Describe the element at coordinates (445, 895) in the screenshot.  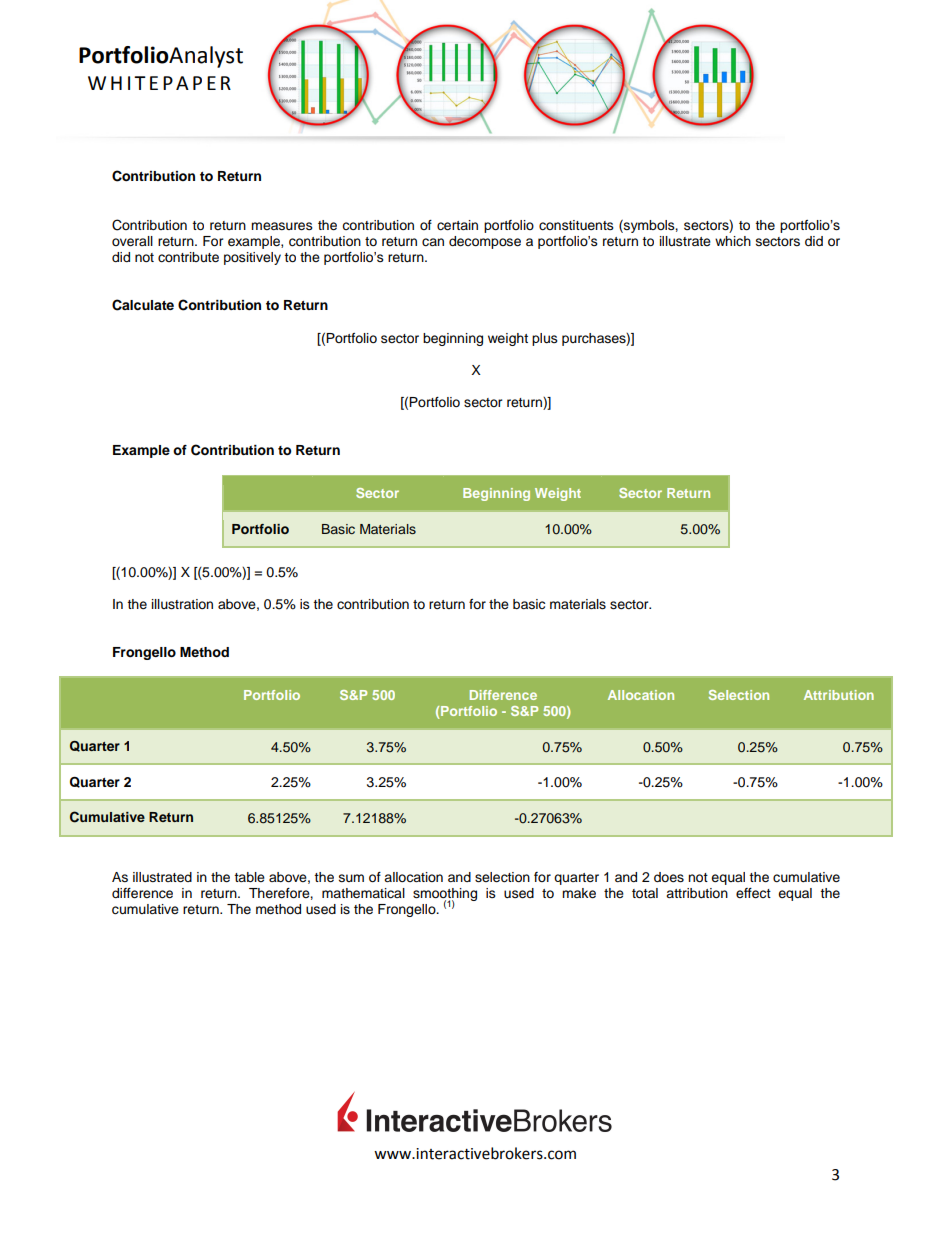
I see `smoothing` at that location.
